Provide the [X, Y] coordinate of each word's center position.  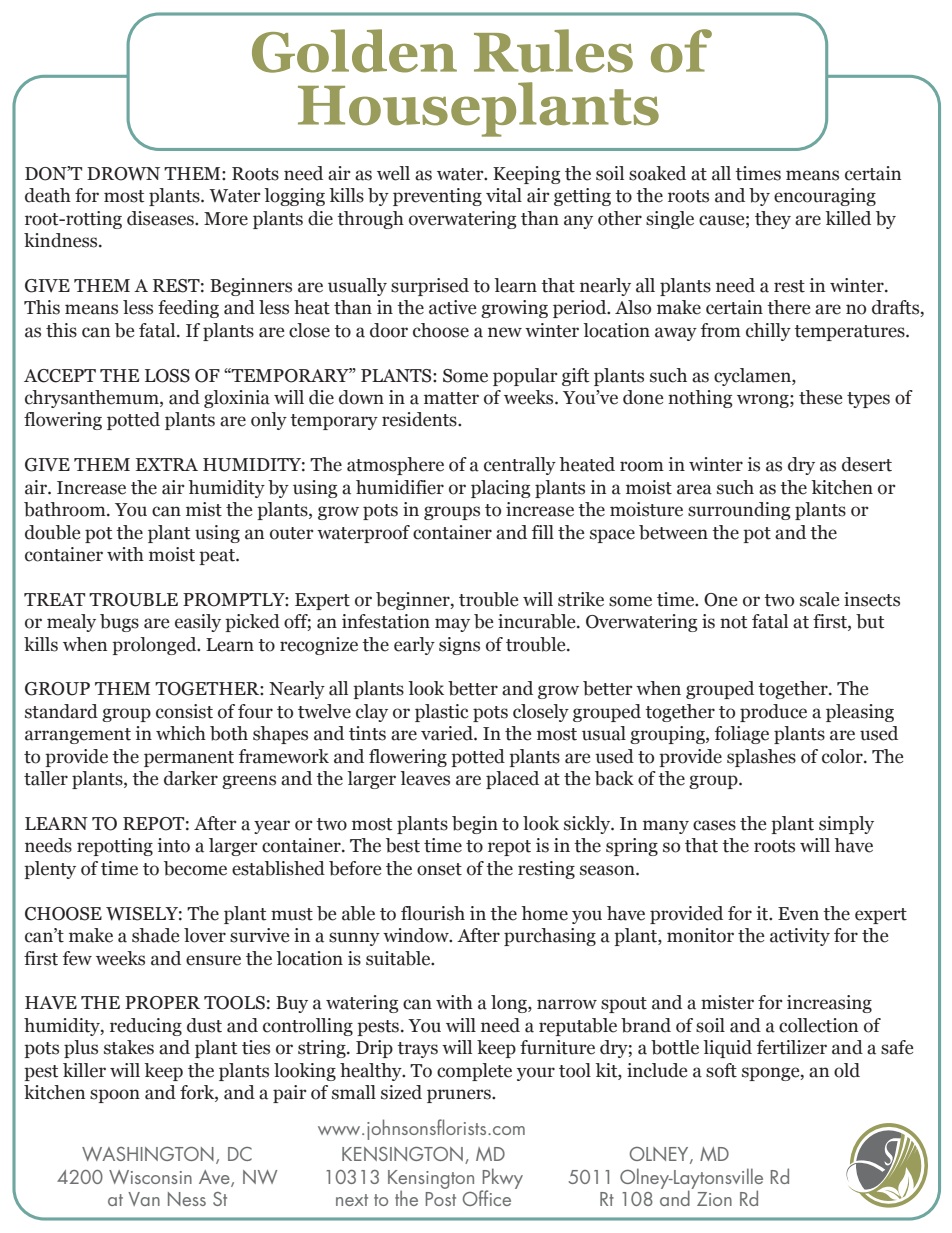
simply [846, 825]
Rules [553, 51]
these [820, 397]
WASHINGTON [148, 1154]
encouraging [825, 197]
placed [512, 780]
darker [191, 778]
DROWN [123, 174]
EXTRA [167, 464]
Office [487, 1198]
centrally [520, 466]
